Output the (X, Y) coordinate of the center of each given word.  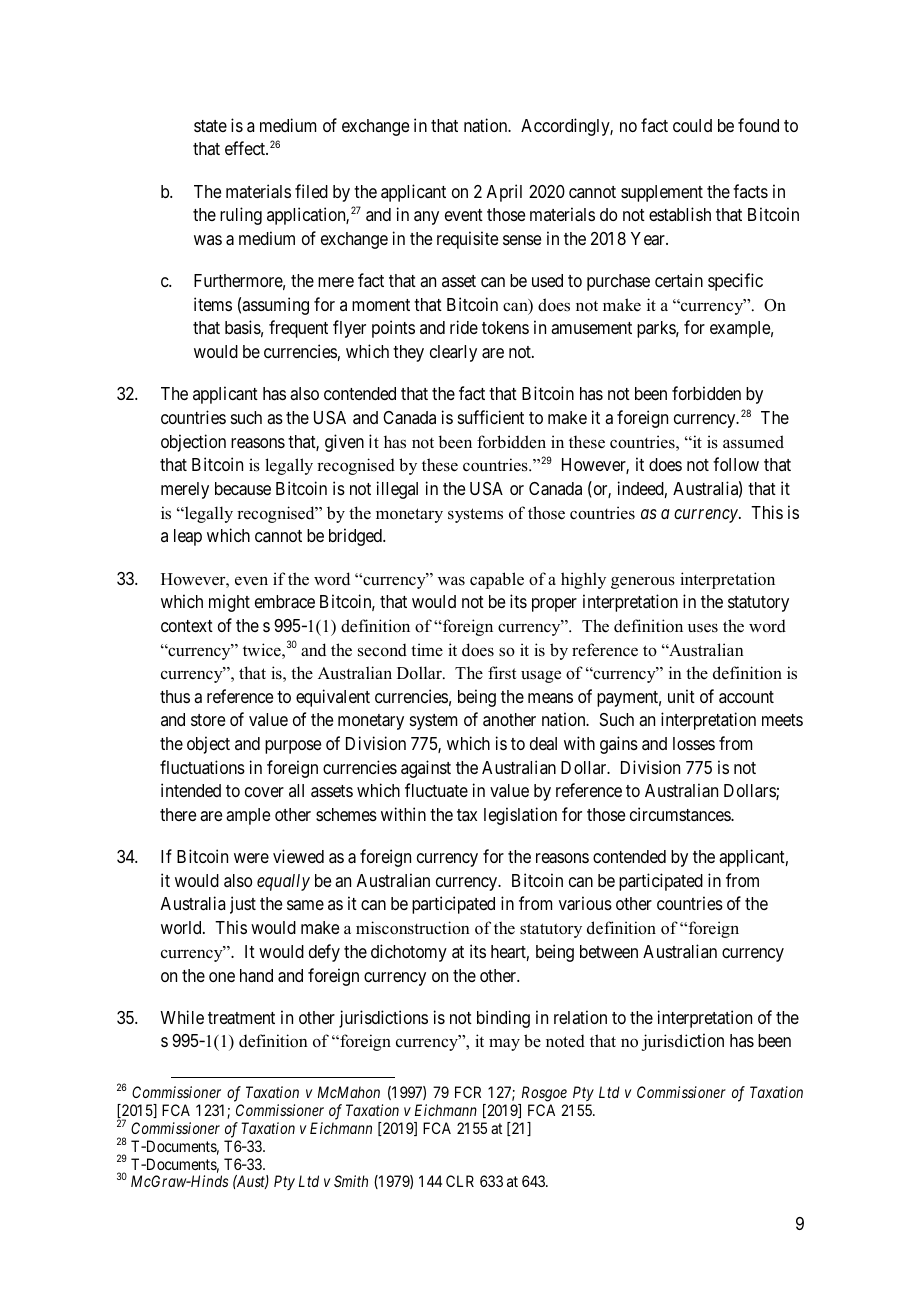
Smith (351, 1181)
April (504, 193)
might (229, 603)
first (502, 672)
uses (703, 628)
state (210, 126)
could (692, 125)
